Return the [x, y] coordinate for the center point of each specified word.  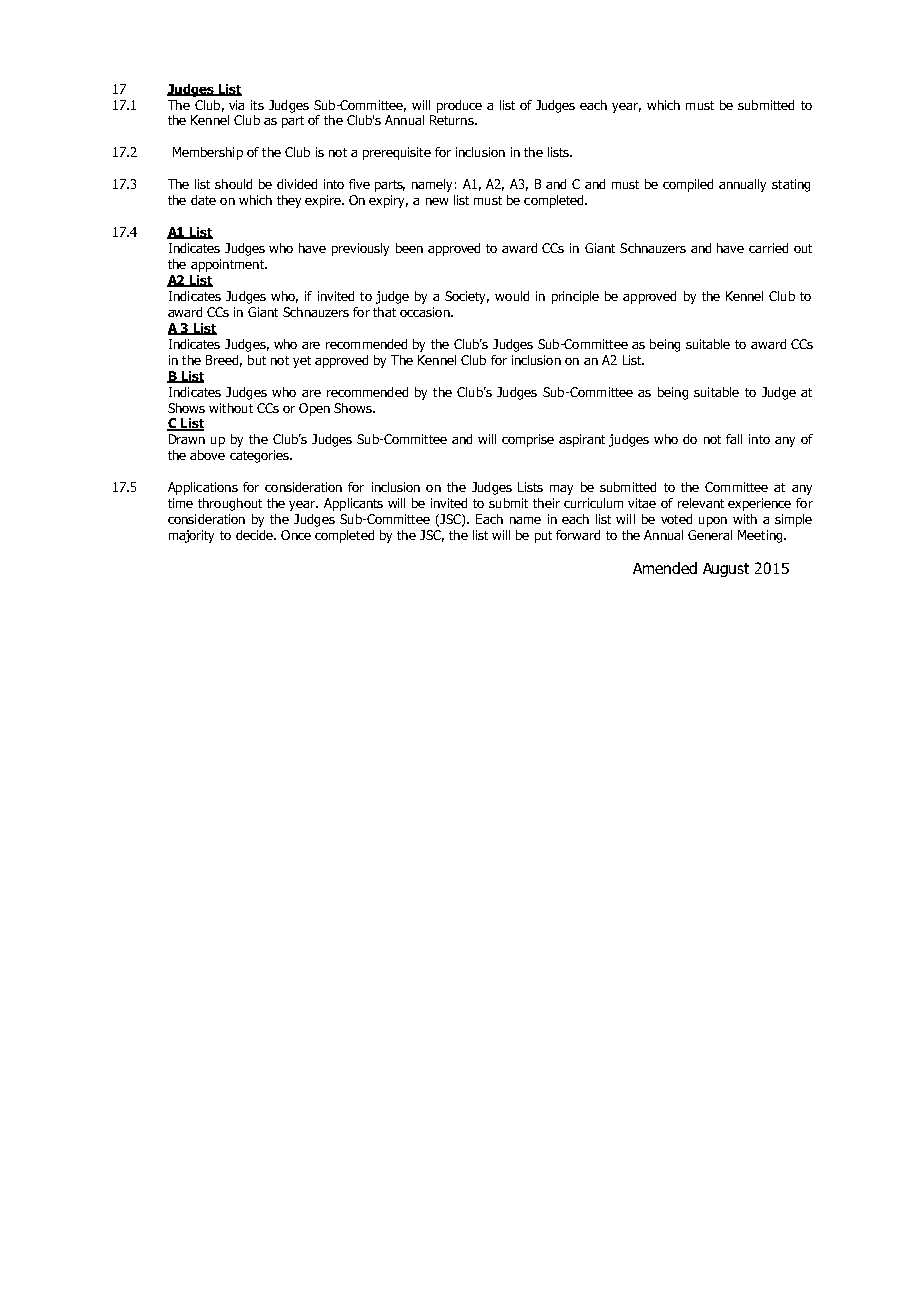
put [543, 537]
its [257, 105]
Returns [453, 120]
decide [255, 535]
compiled [688, 185]
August [726, 570]
